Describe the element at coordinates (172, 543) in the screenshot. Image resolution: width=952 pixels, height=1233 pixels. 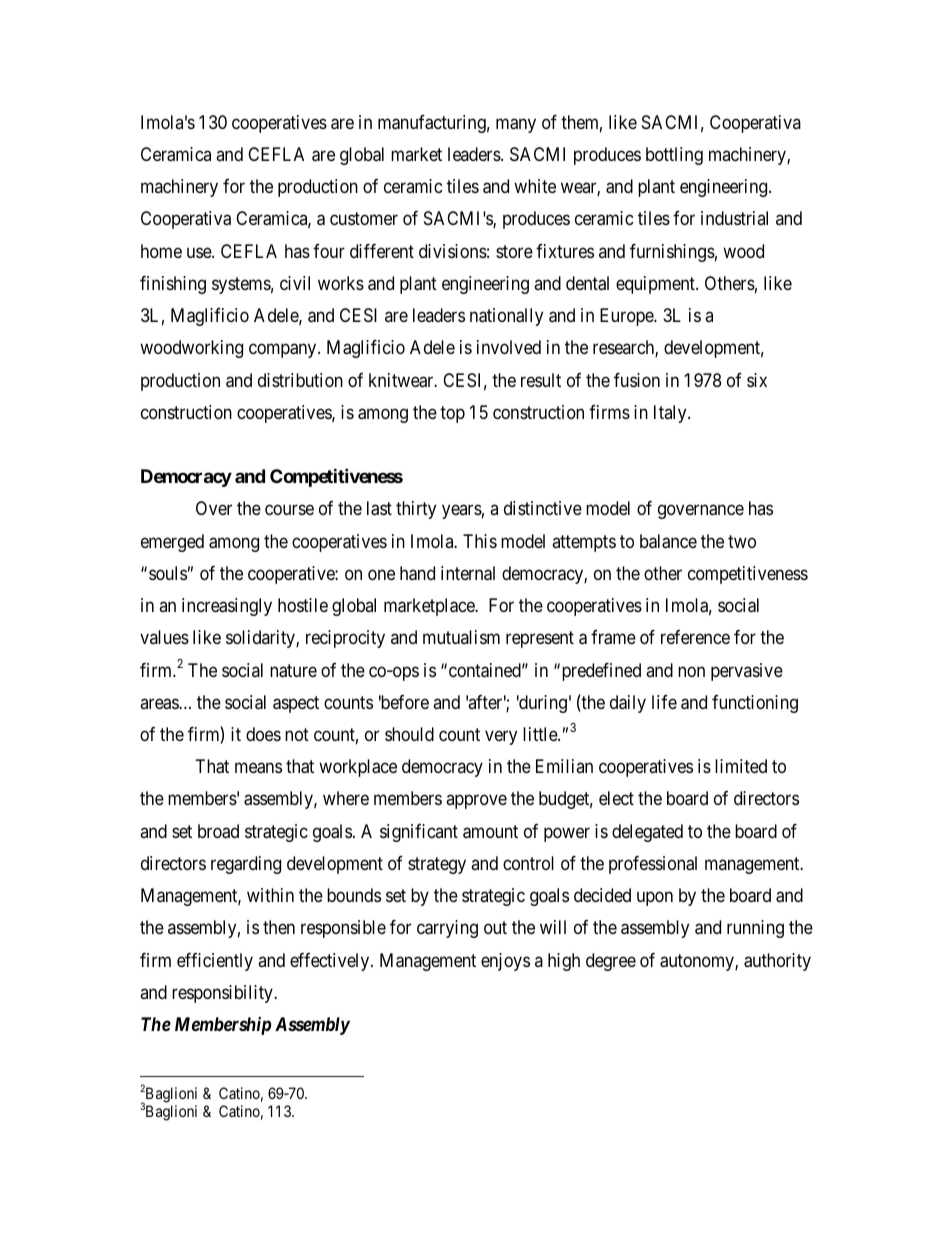
I see `emerged` at that location.
